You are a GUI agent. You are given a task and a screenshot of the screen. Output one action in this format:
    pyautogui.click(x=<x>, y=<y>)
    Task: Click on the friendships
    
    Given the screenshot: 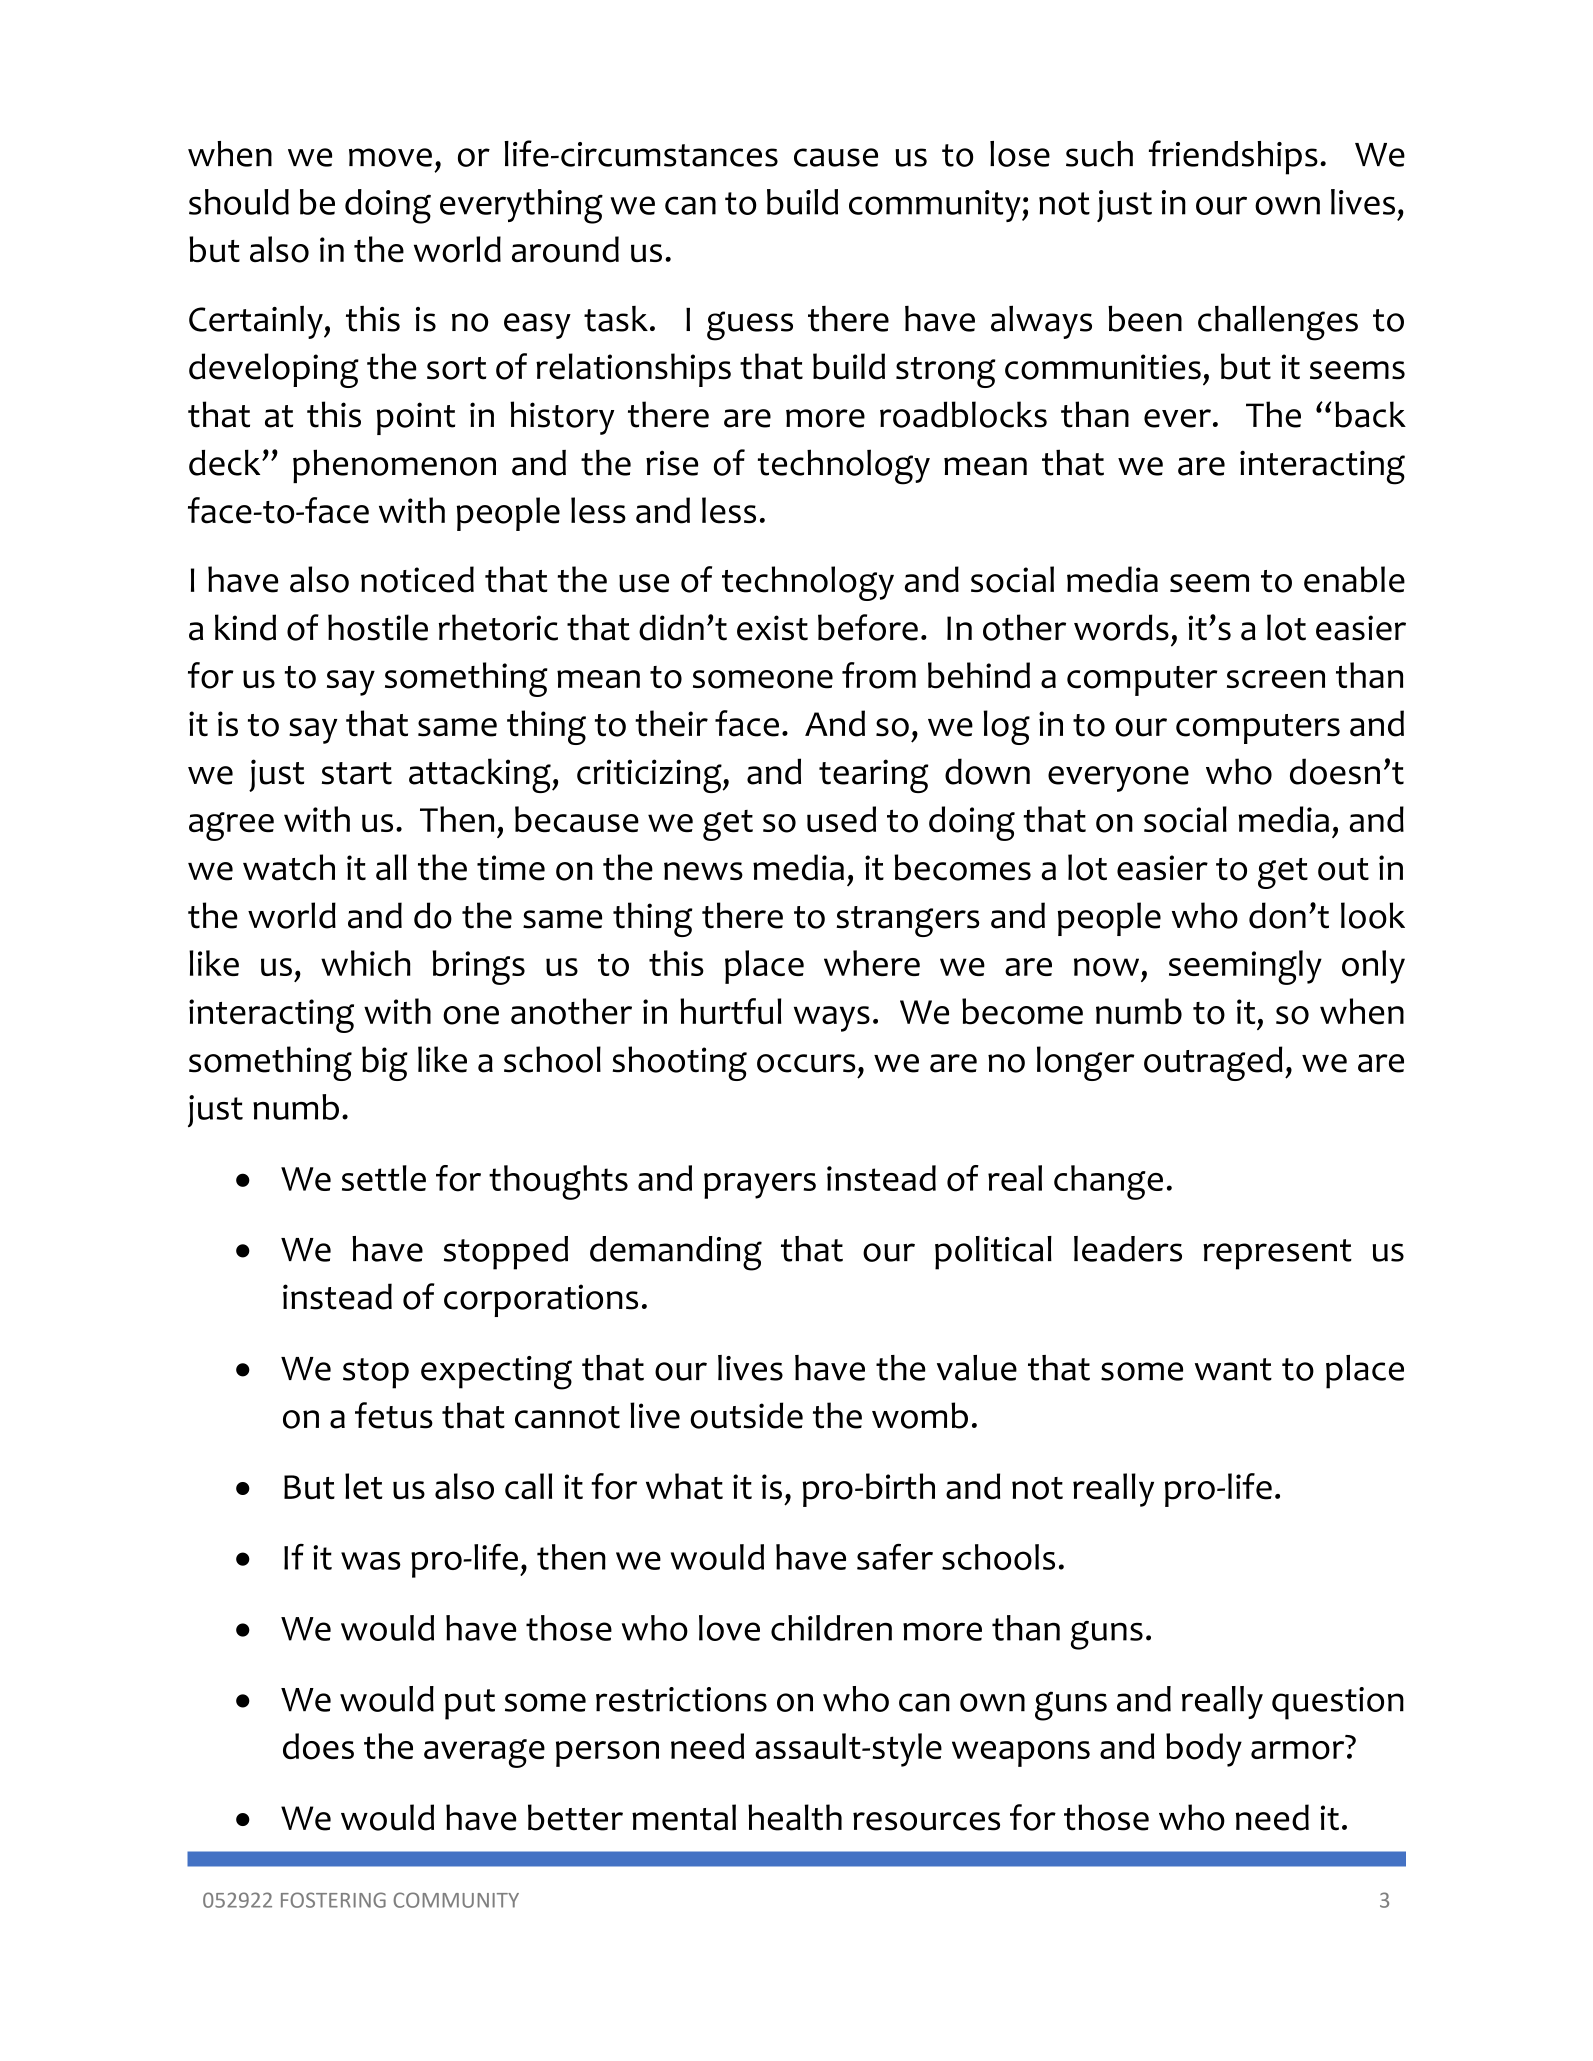 What is the action you would take?
    pyautogui.click(x=1233, y=157)
